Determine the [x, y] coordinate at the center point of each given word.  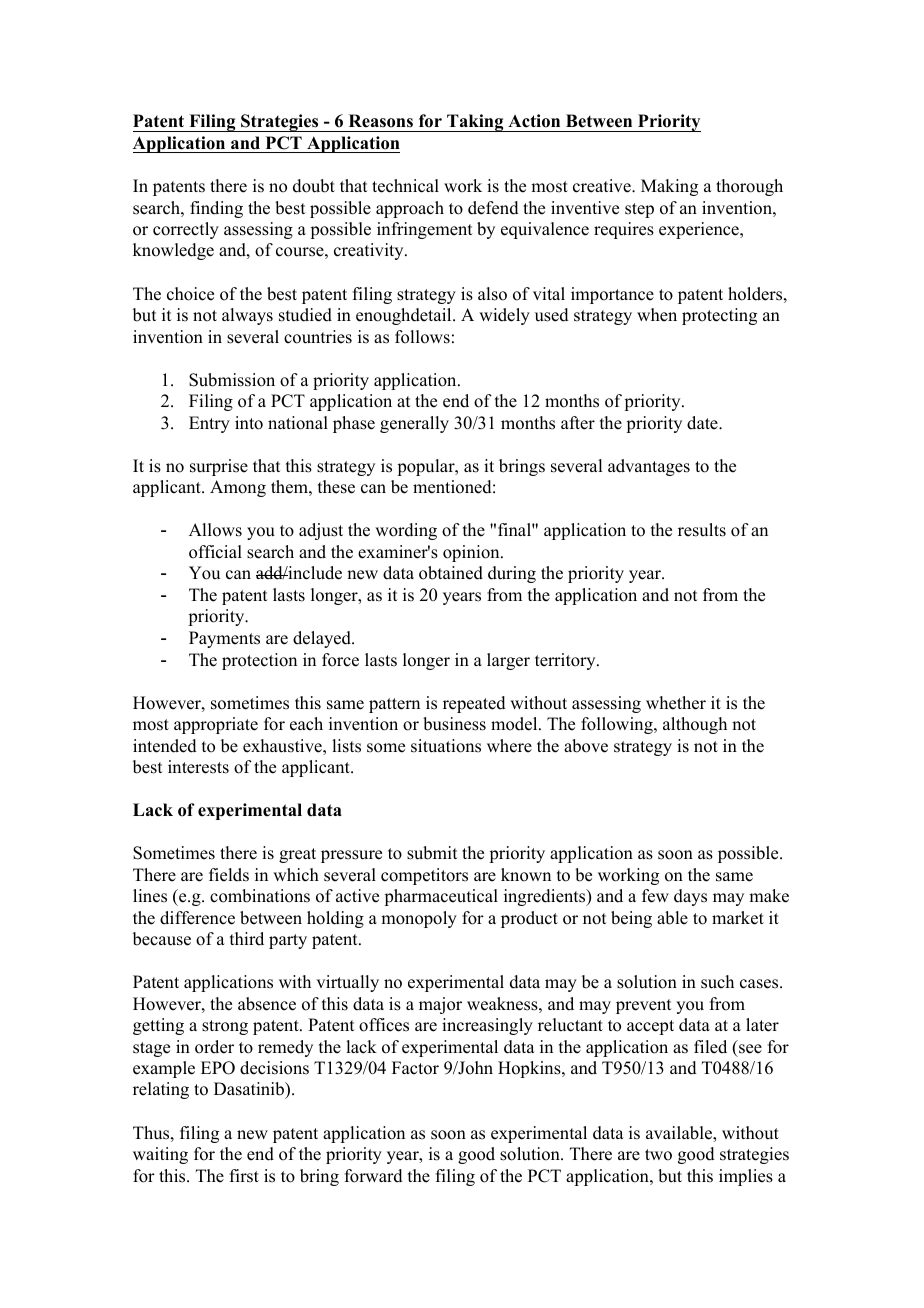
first [244, 1176]
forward [374, 1176]
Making [669, 187]
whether [676, 703]
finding [216, 209]
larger [508, 661]
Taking [475, 123]
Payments [224, 639]
